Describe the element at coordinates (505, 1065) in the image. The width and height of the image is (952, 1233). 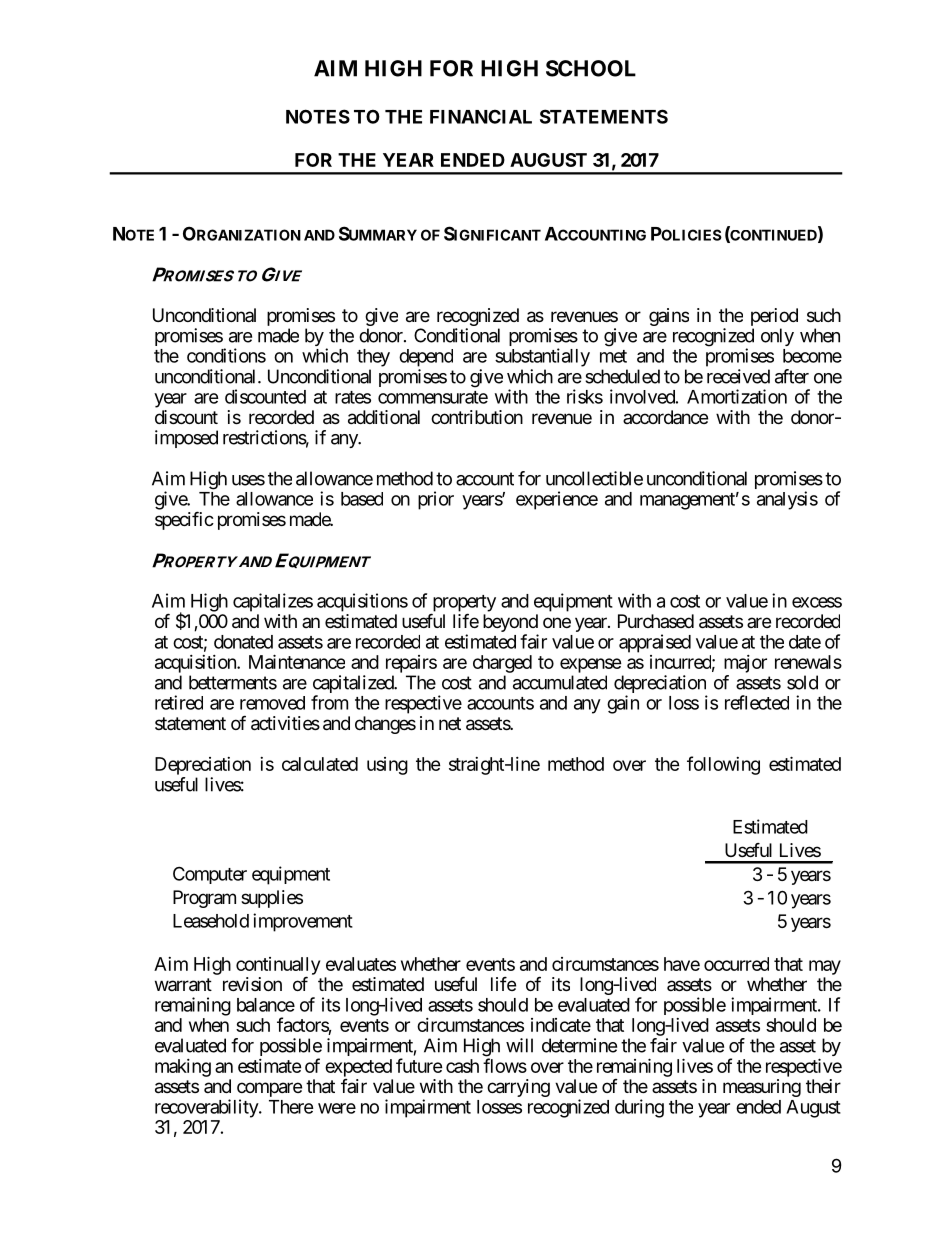
I see `flows` at that location.
